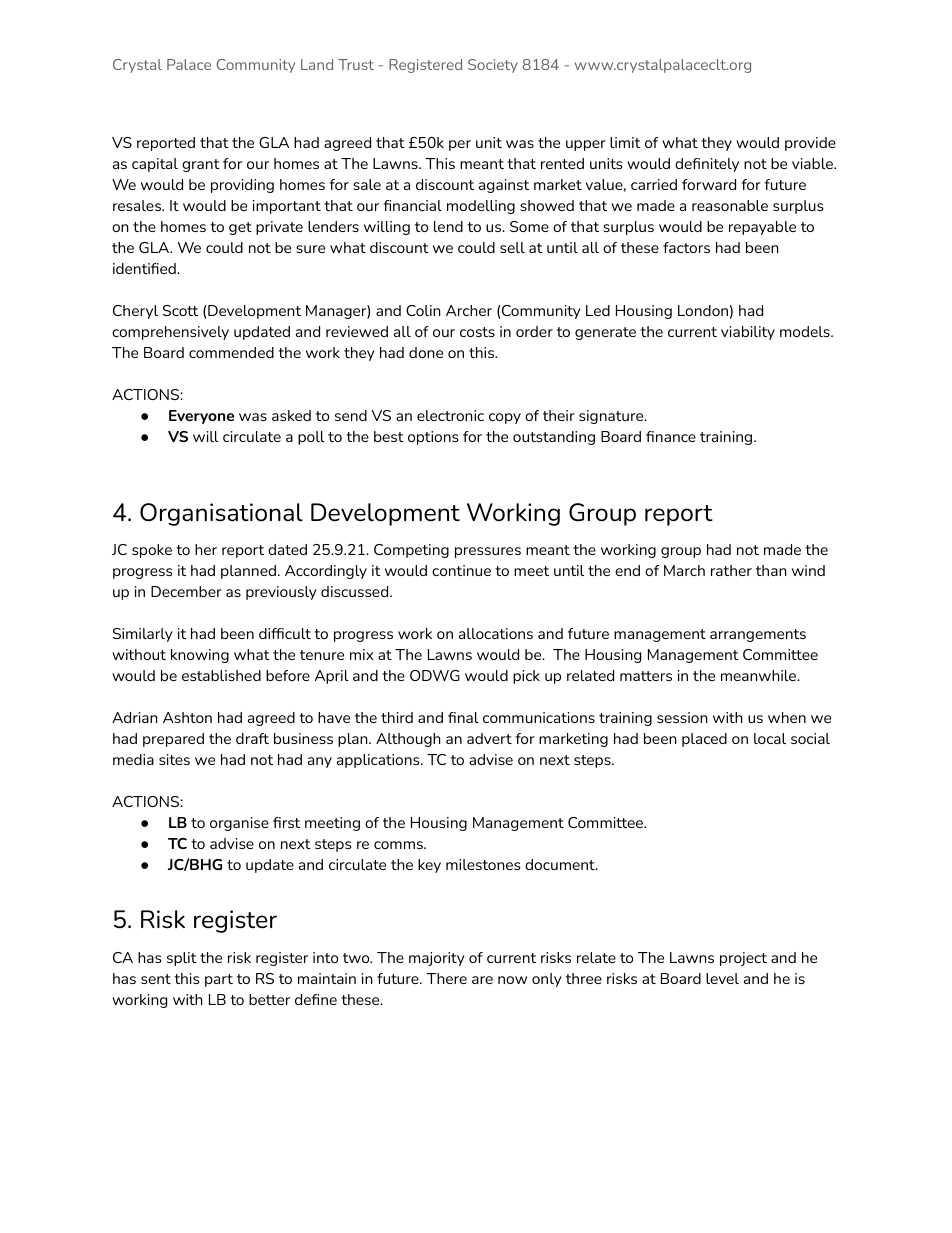  I want to click on finance, so click(671, 436).
